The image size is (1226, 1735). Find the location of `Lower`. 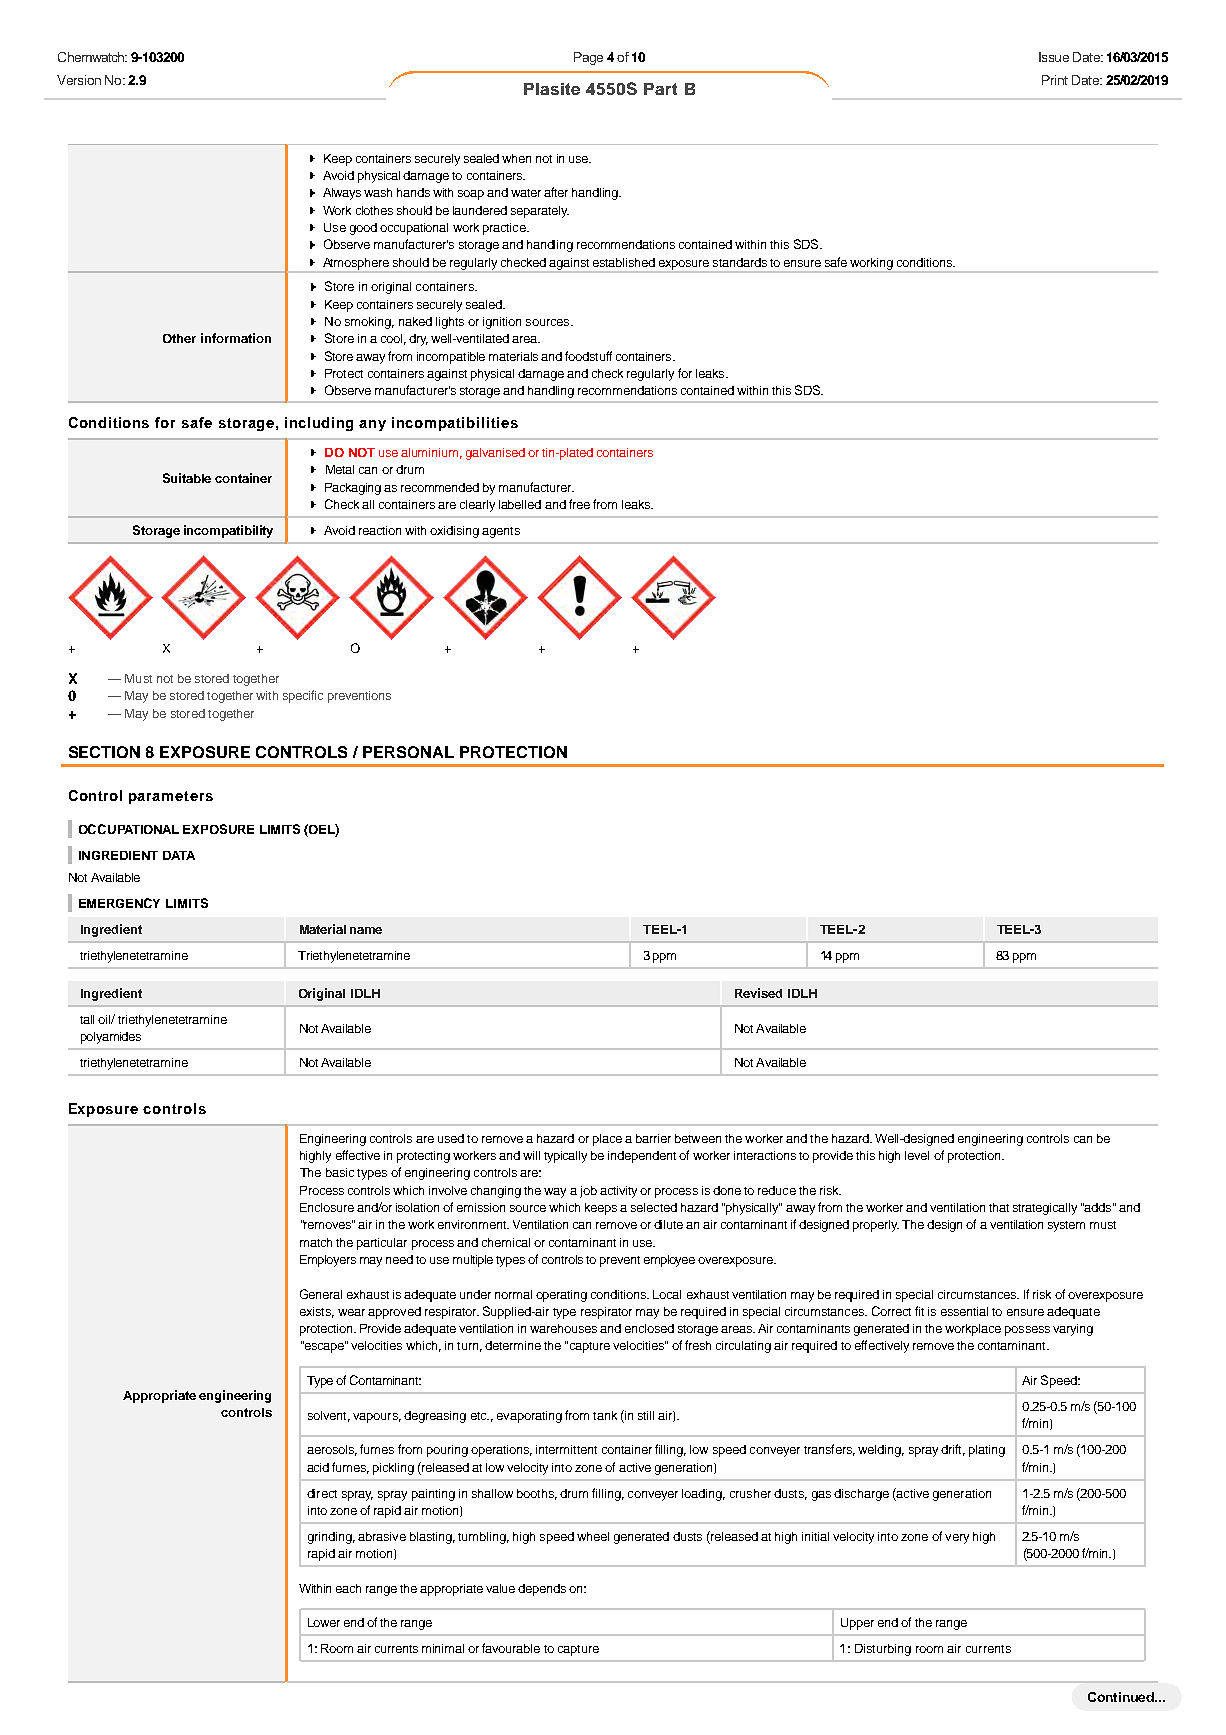

Lower is located at coordinates (324, 1622).
